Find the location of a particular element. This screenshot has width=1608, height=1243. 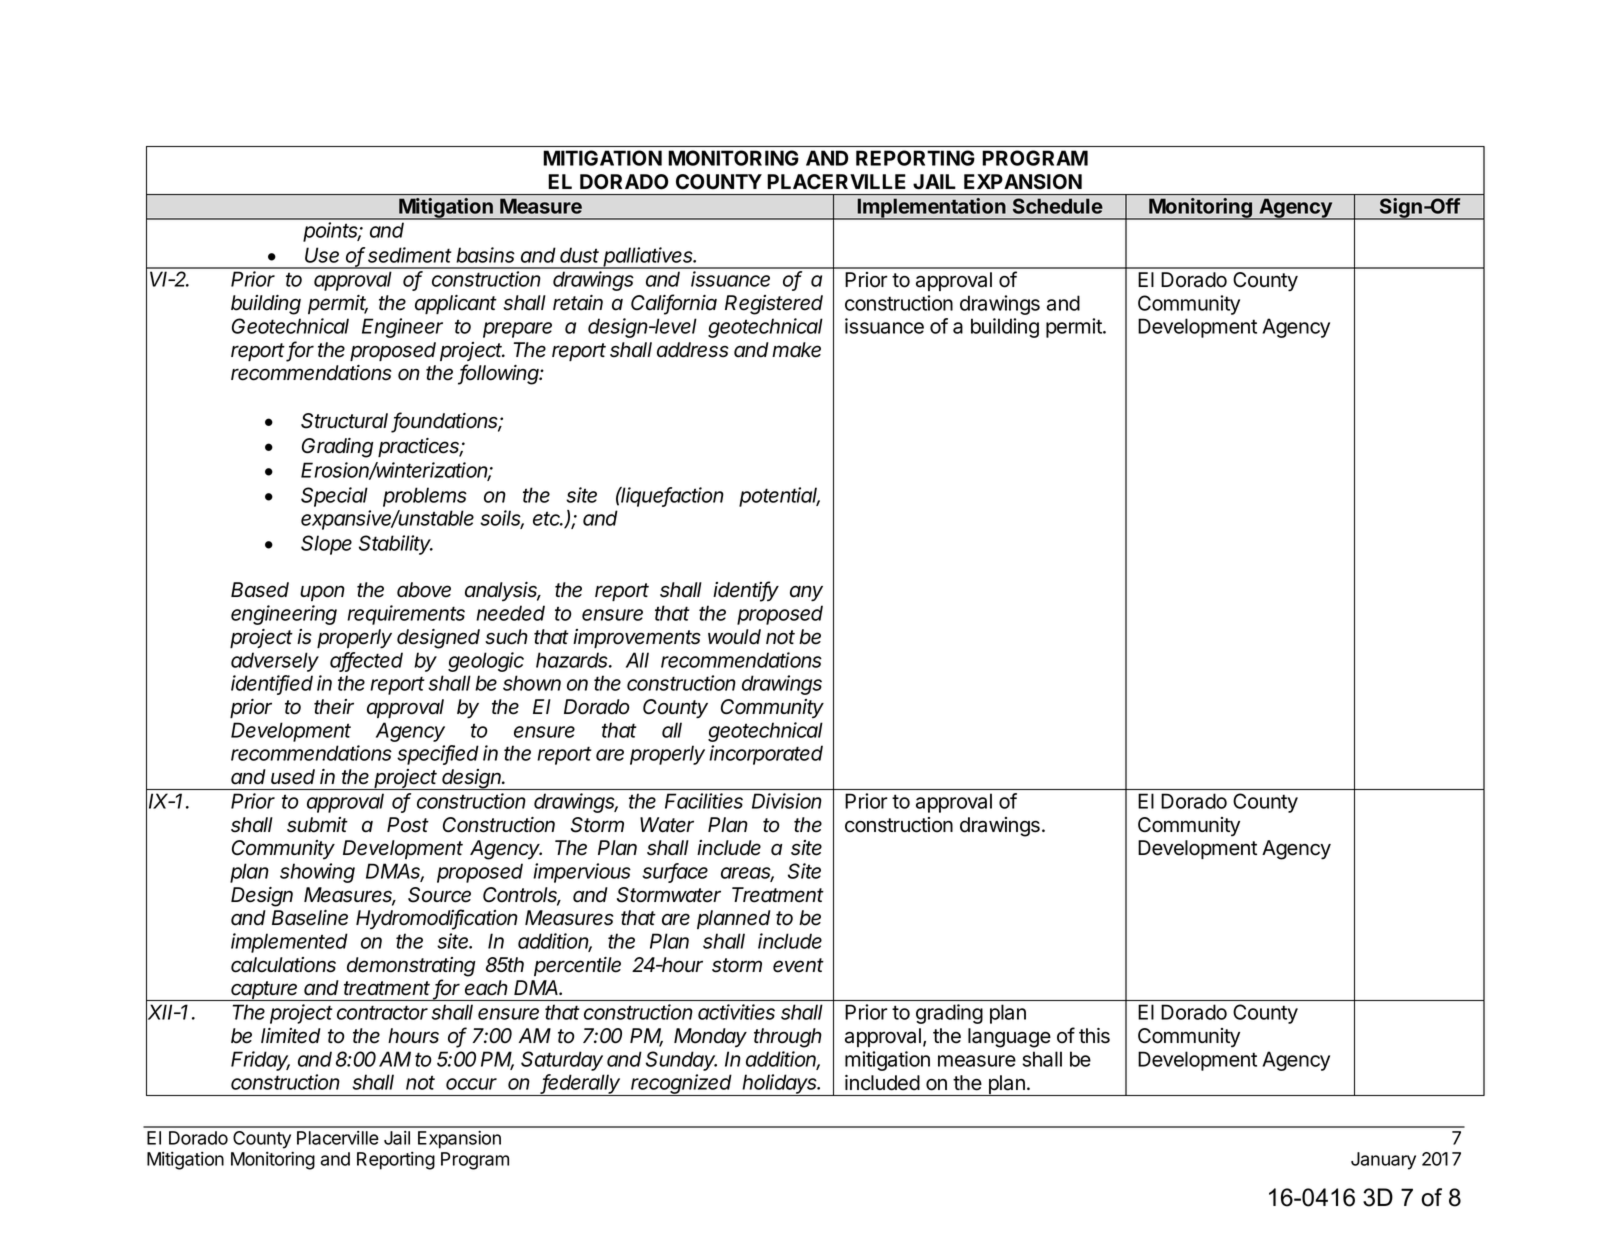

potential is located at coordinates (779, 497).
